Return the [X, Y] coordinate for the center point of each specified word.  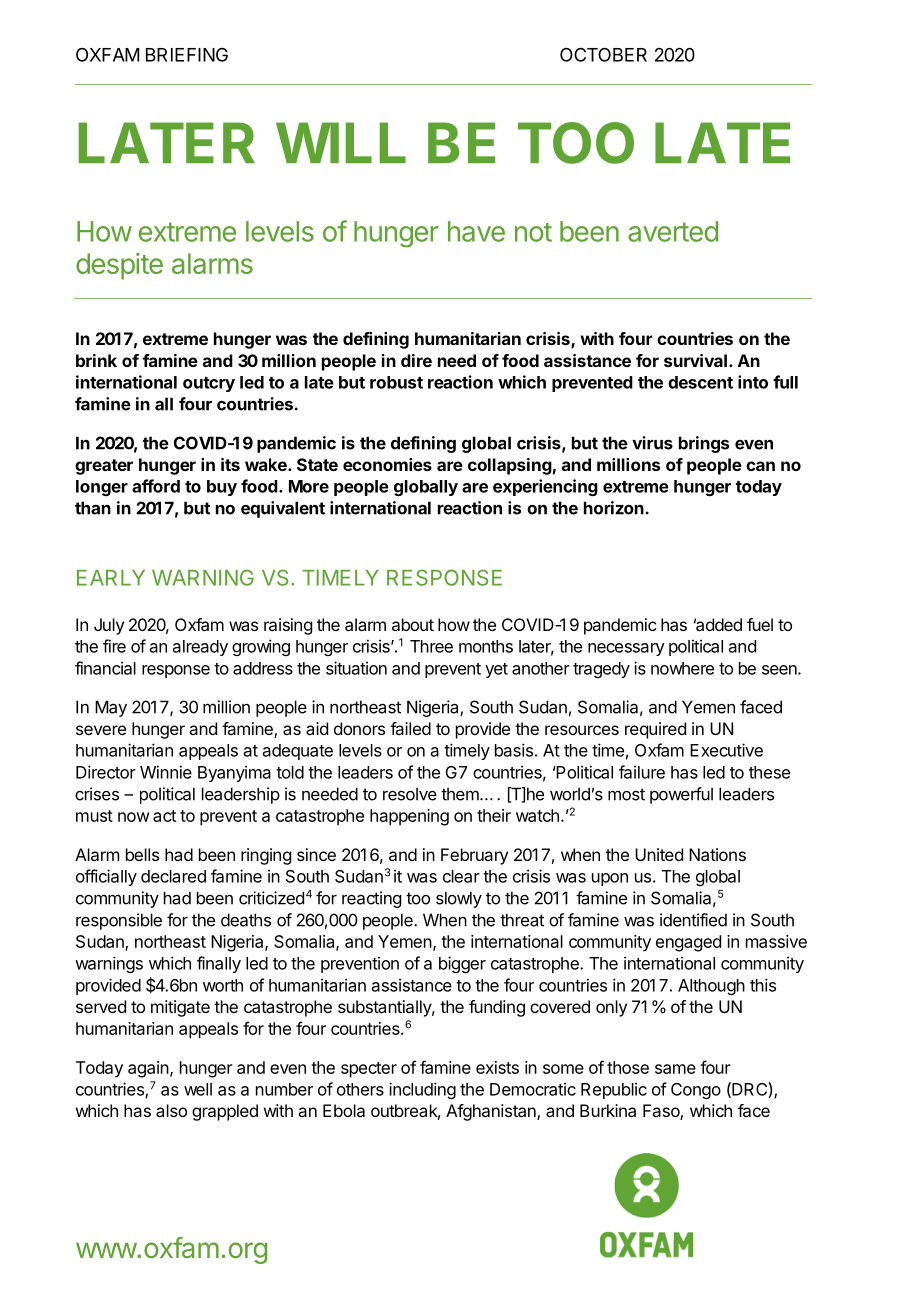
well [198, 1089]
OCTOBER [603, 54]
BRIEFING [187, 55]
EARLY [111, 578]
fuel [760, 624]
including [422, 1090]
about [413, 624]
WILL [341, 142]
